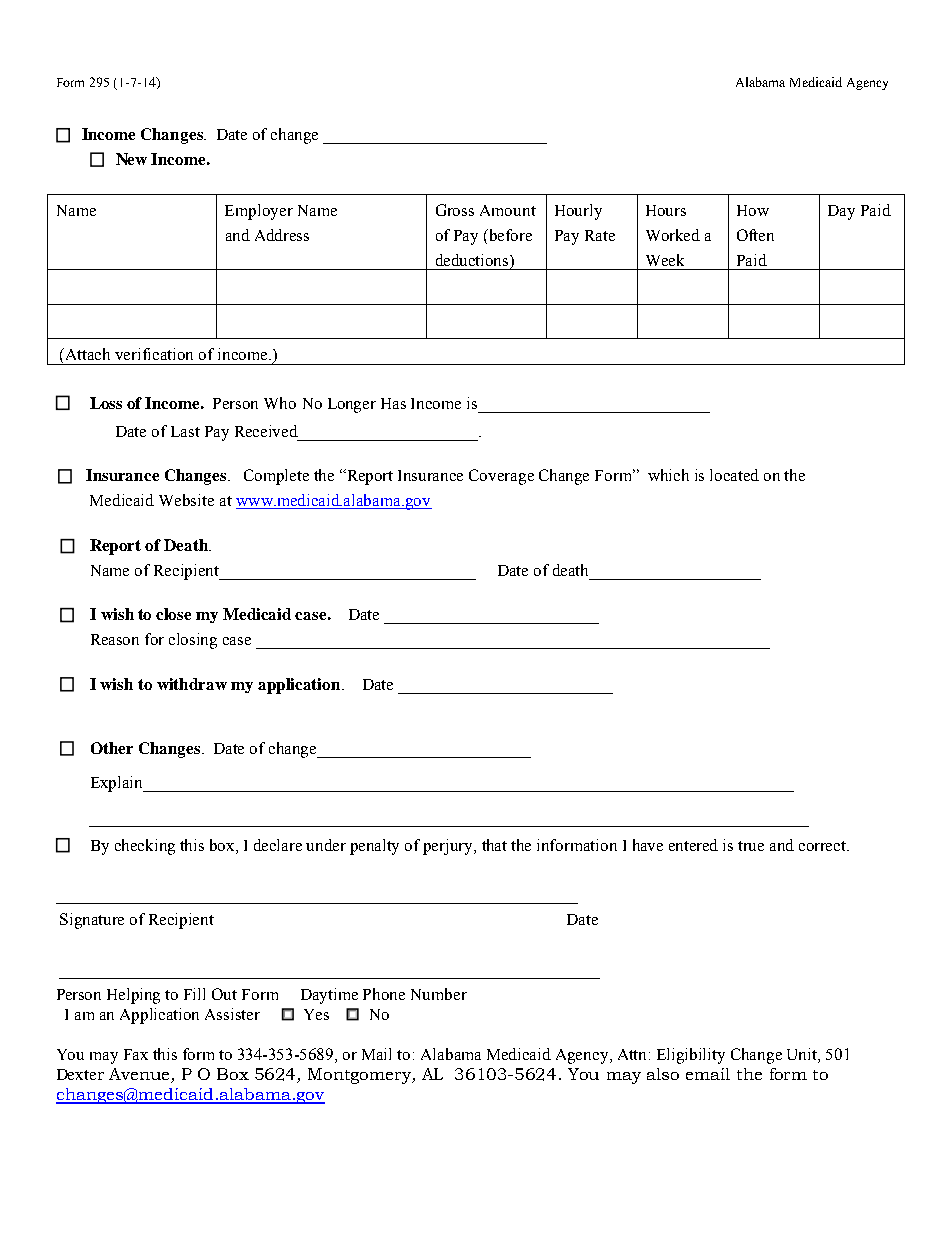  I want to click on located, so click(734, 475).
